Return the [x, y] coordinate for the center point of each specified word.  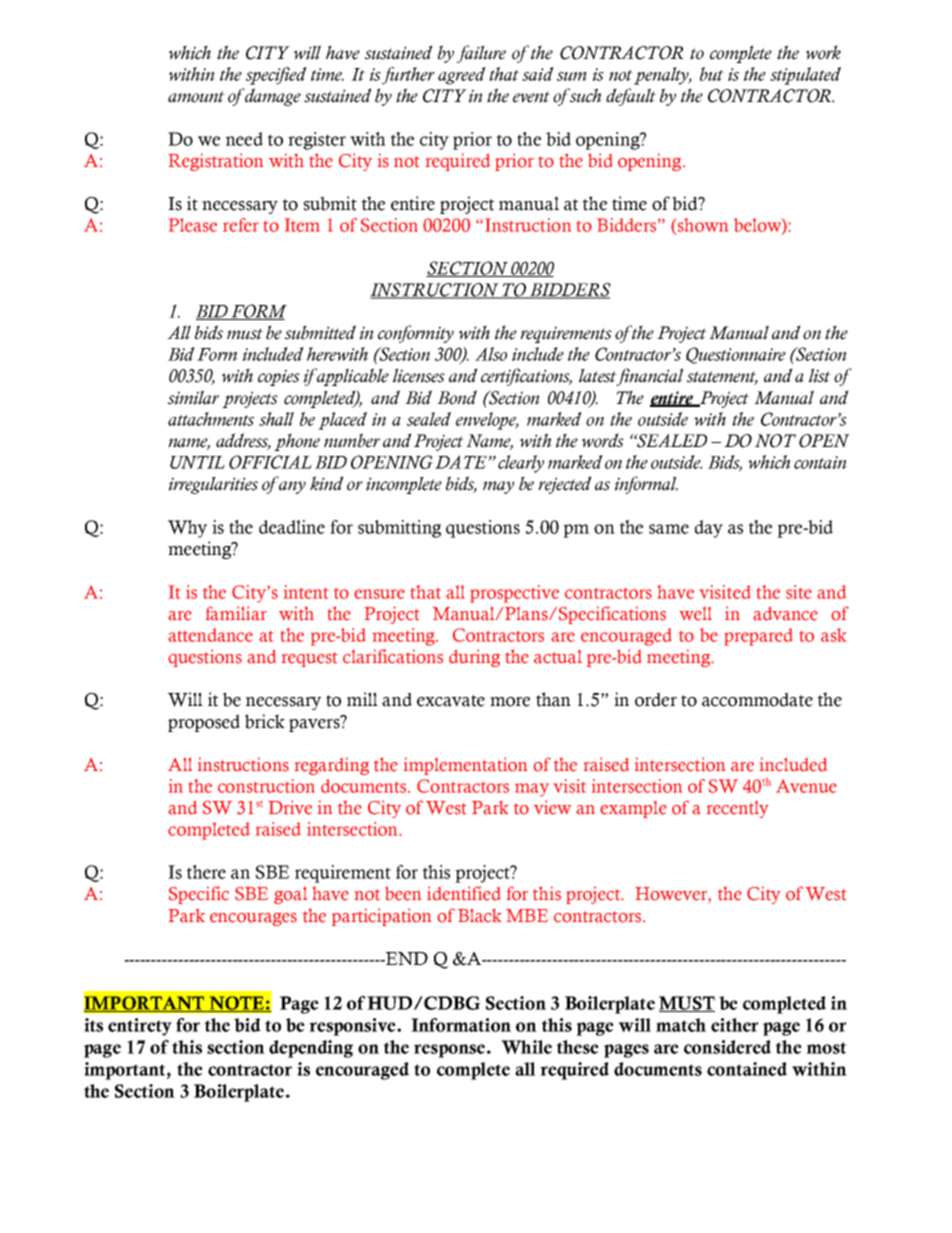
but [712, 74]
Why [187, 529]
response [449, 1051]
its [93, 1025]
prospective [514, 594]
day [709, 529]
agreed [462, 76]
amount [196, 97]
